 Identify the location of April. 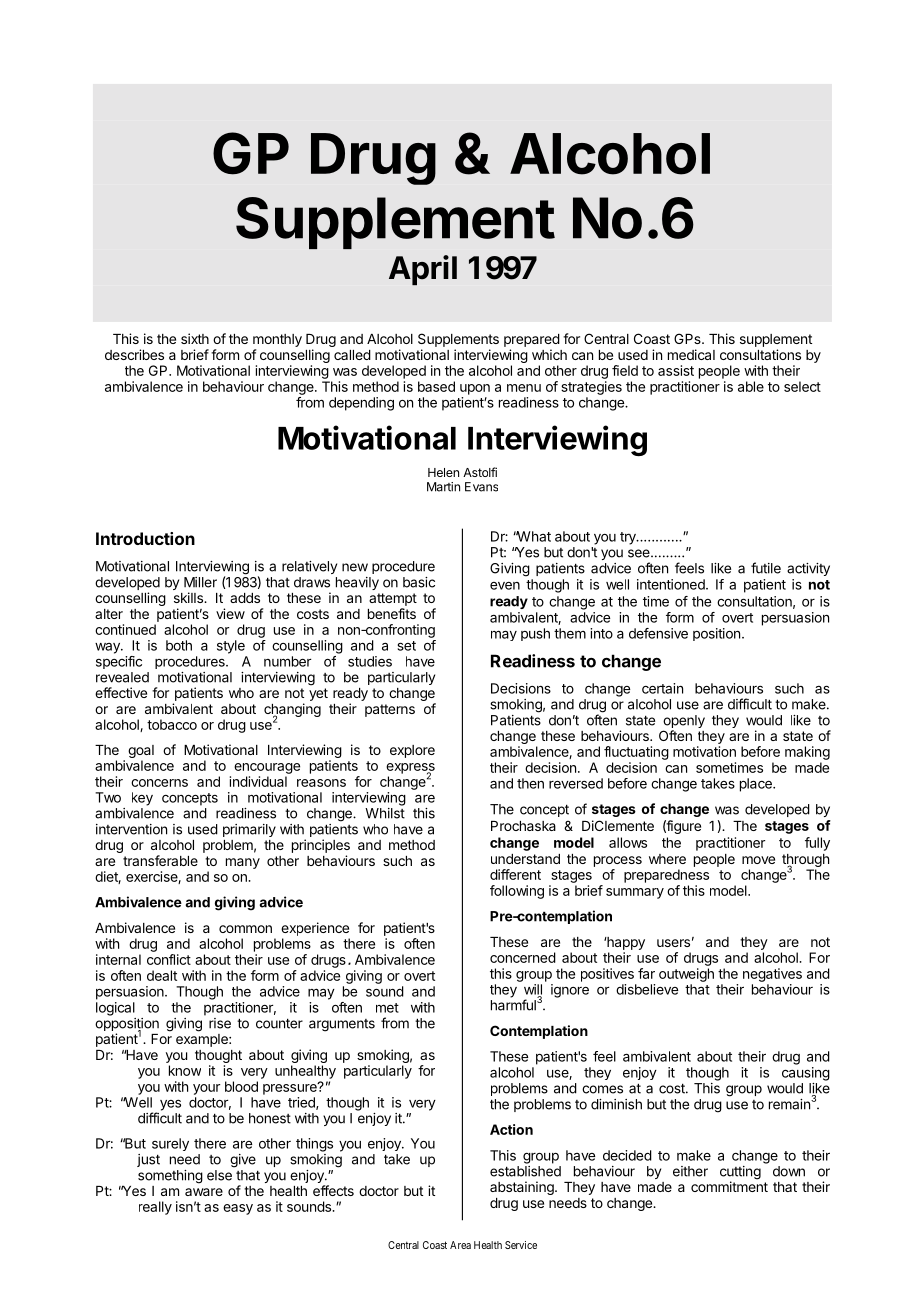
(423, 270).
